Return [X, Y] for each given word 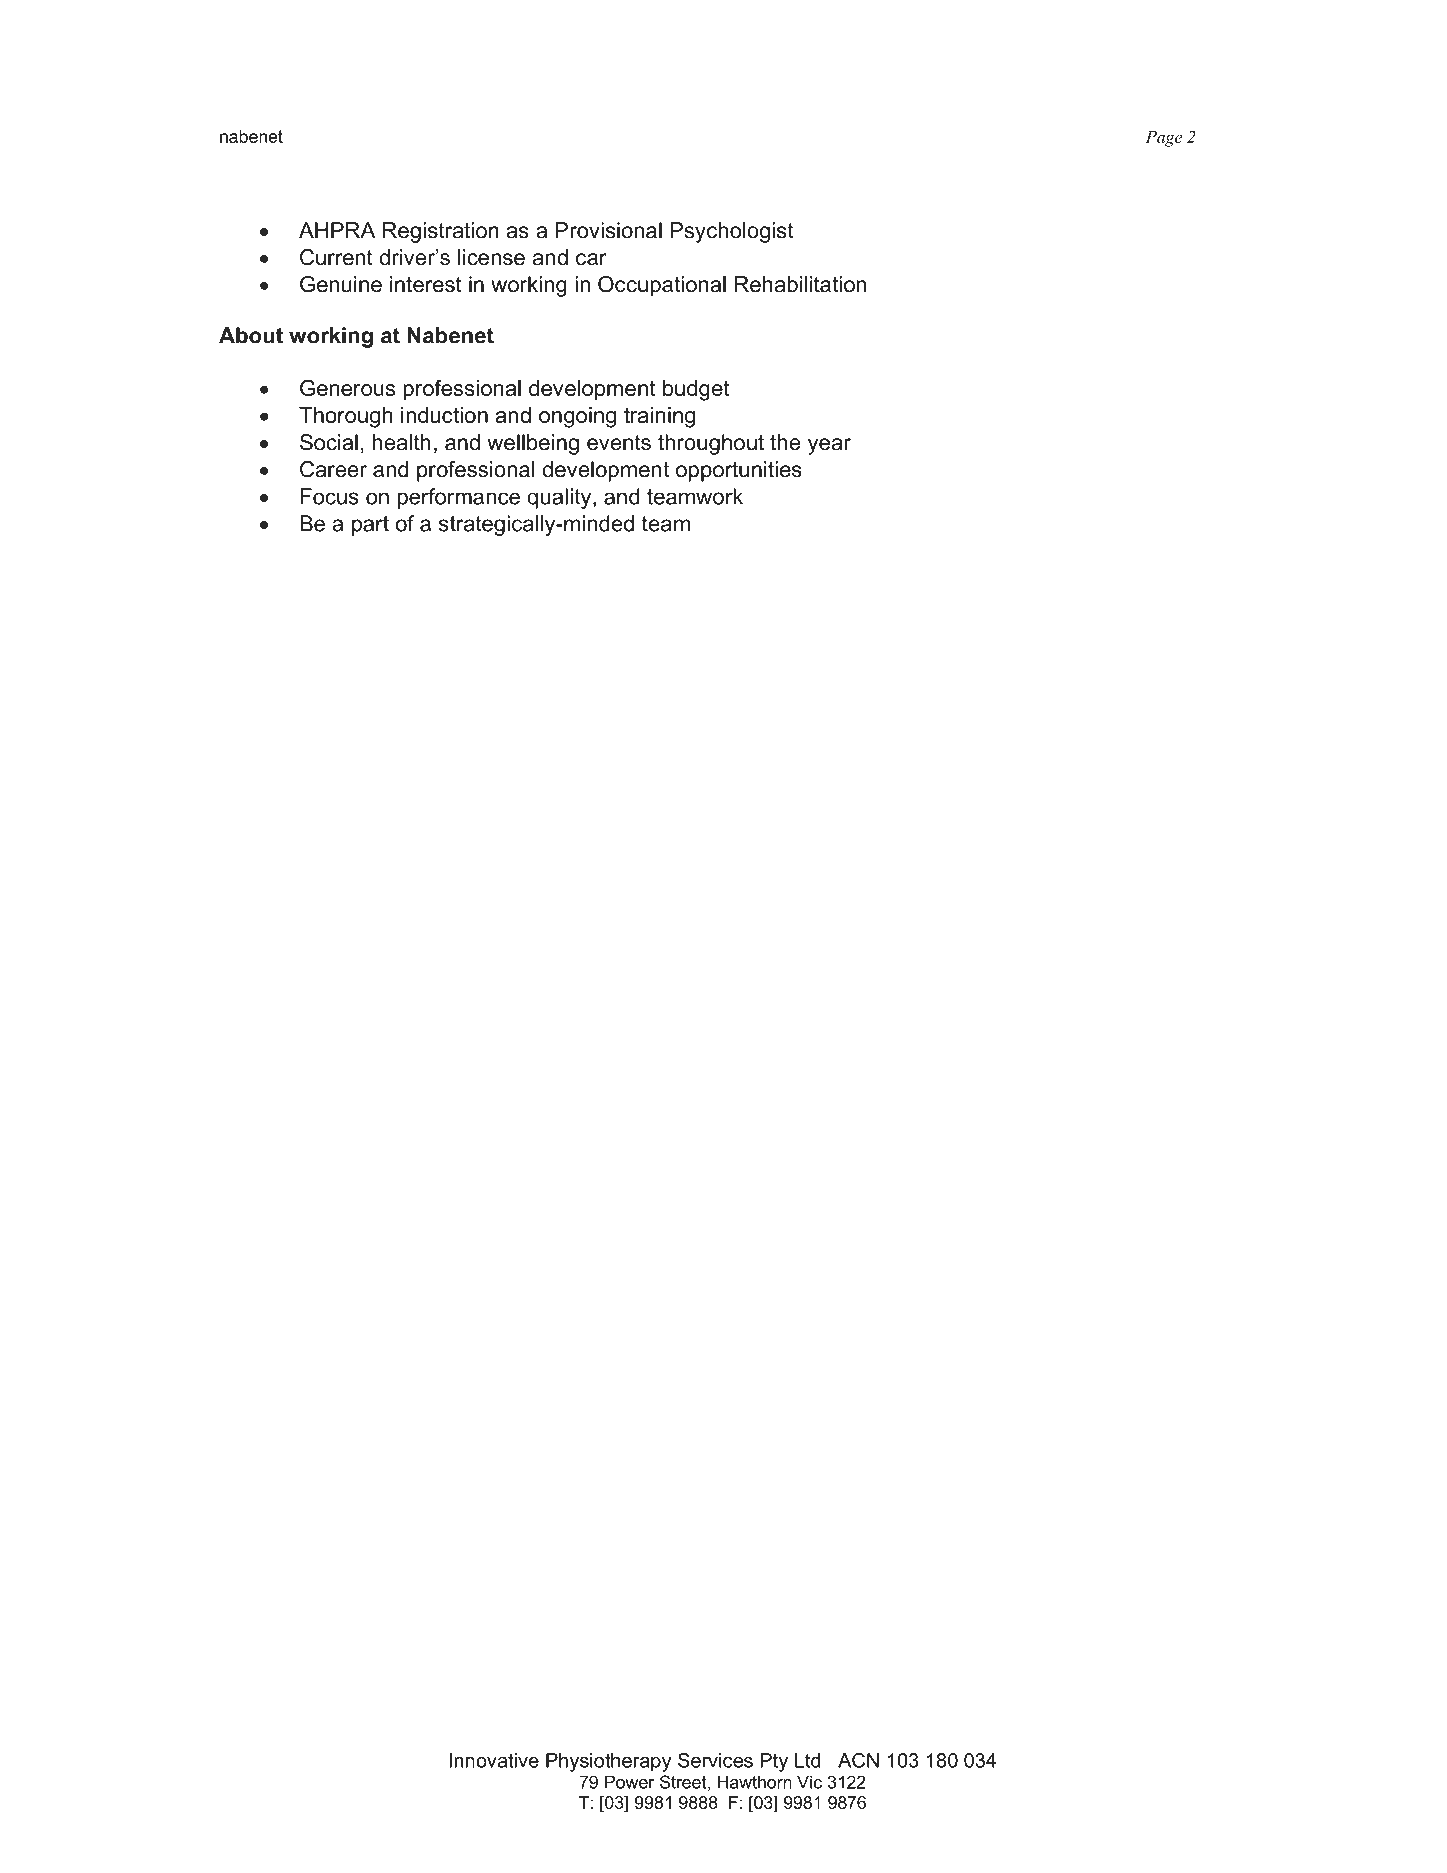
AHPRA [337, 230]
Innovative [494, 1760]
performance [459, 498]
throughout [711, 444]
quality [560, 498]
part [370, 526]
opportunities [739, 471]
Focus [330, 496]
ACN [858, 1760]
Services [715, 1760]
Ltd [807, 1760]
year [829, 446]
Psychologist [732, 232]
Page [1163, 139]
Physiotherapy [608, 1762]
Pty [774, 1762]
